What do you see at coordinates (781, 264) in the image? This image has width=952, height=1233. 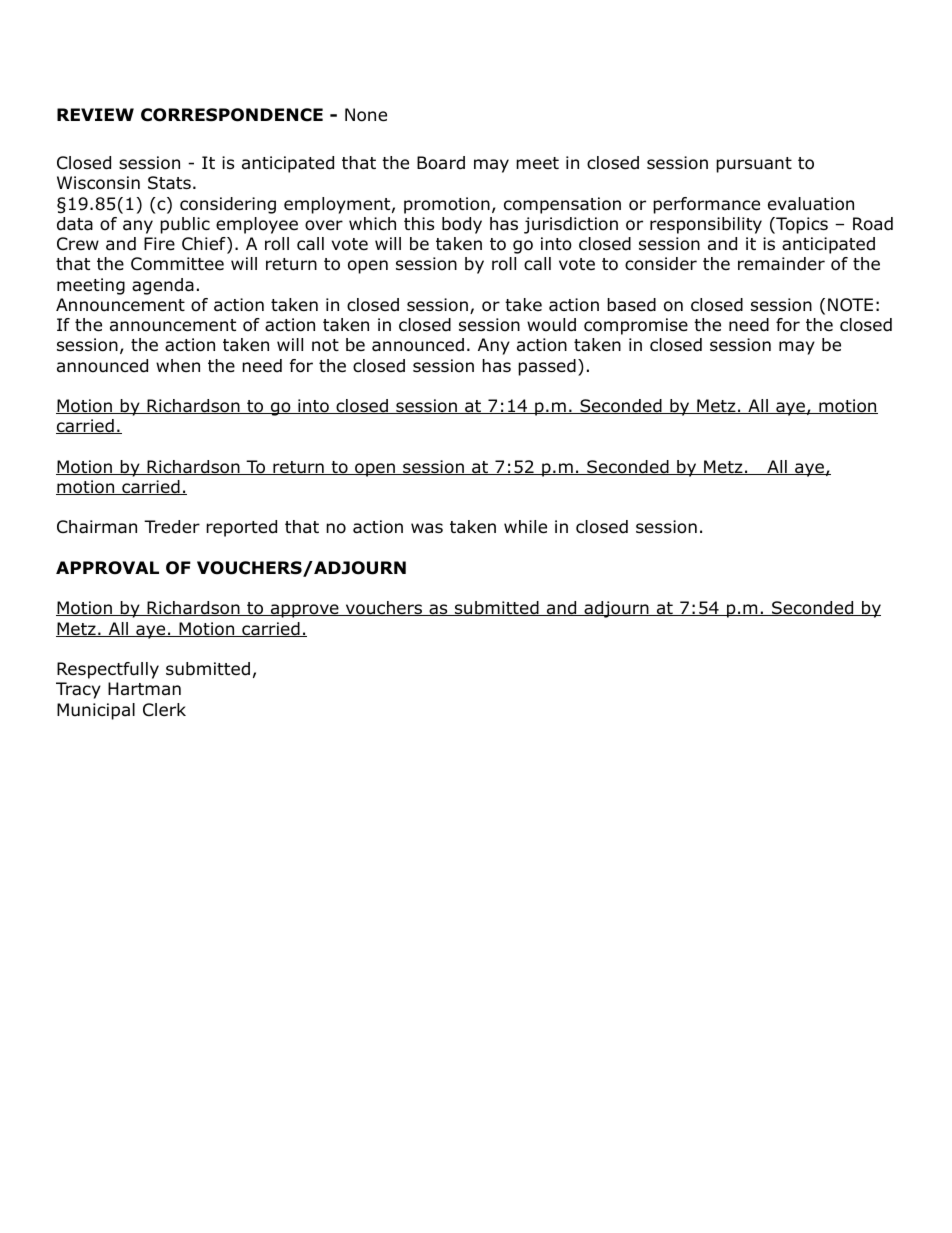 I see `remainder` at bounding box center [781, 264].
